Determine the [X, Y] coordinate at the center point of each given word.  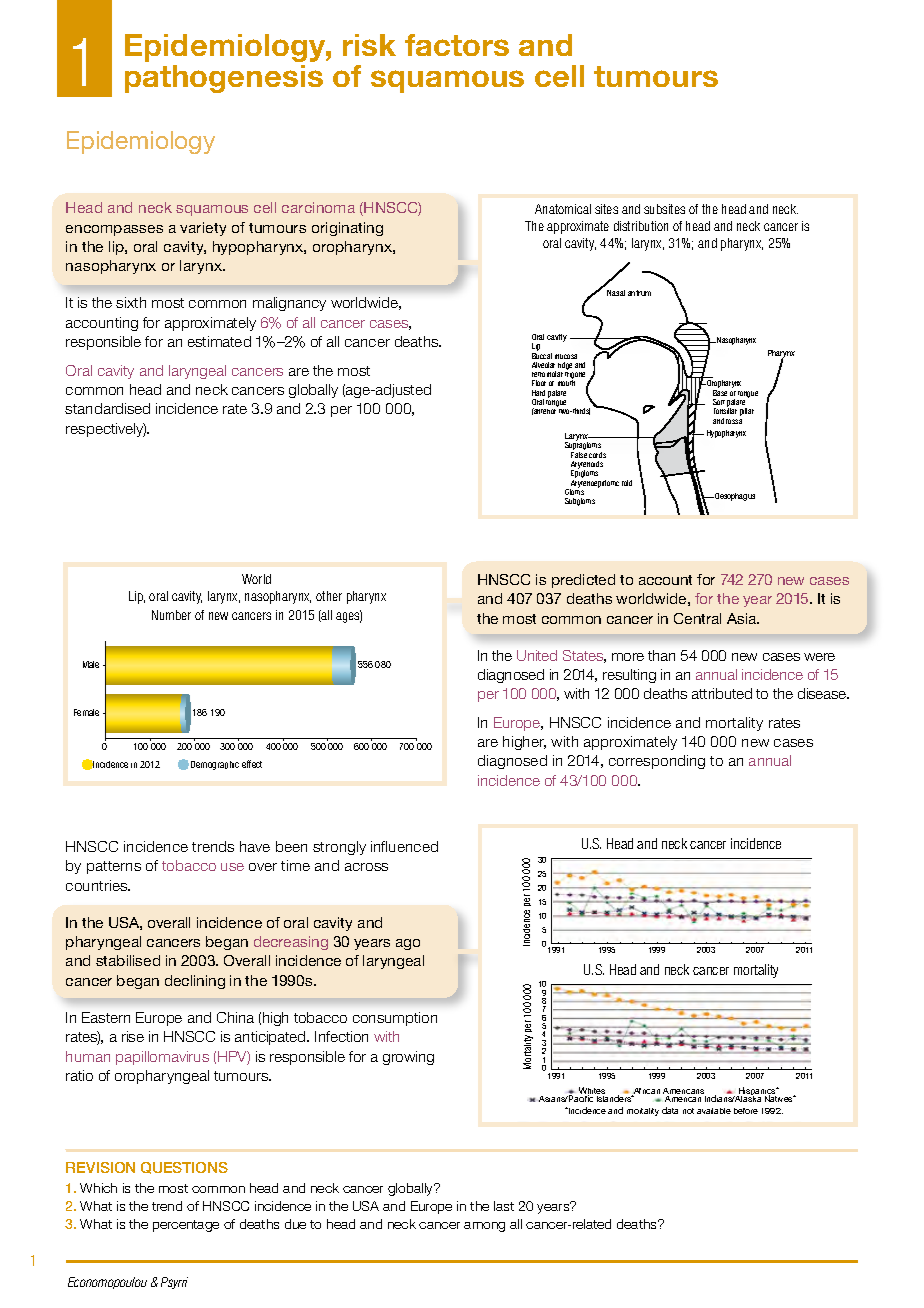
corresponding [657, 762]
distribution [641, 226]
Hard [538, 393]
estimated [219, 341]
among [484, 1227]
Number [171, 615]
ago [408, 944]
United [537, 655]
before [746, 1111]
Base [720, 393]
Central [697, 618]
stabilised [128, 960]
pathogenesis [224, 79]
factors [457, 45]
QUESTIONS [184, 1168]
